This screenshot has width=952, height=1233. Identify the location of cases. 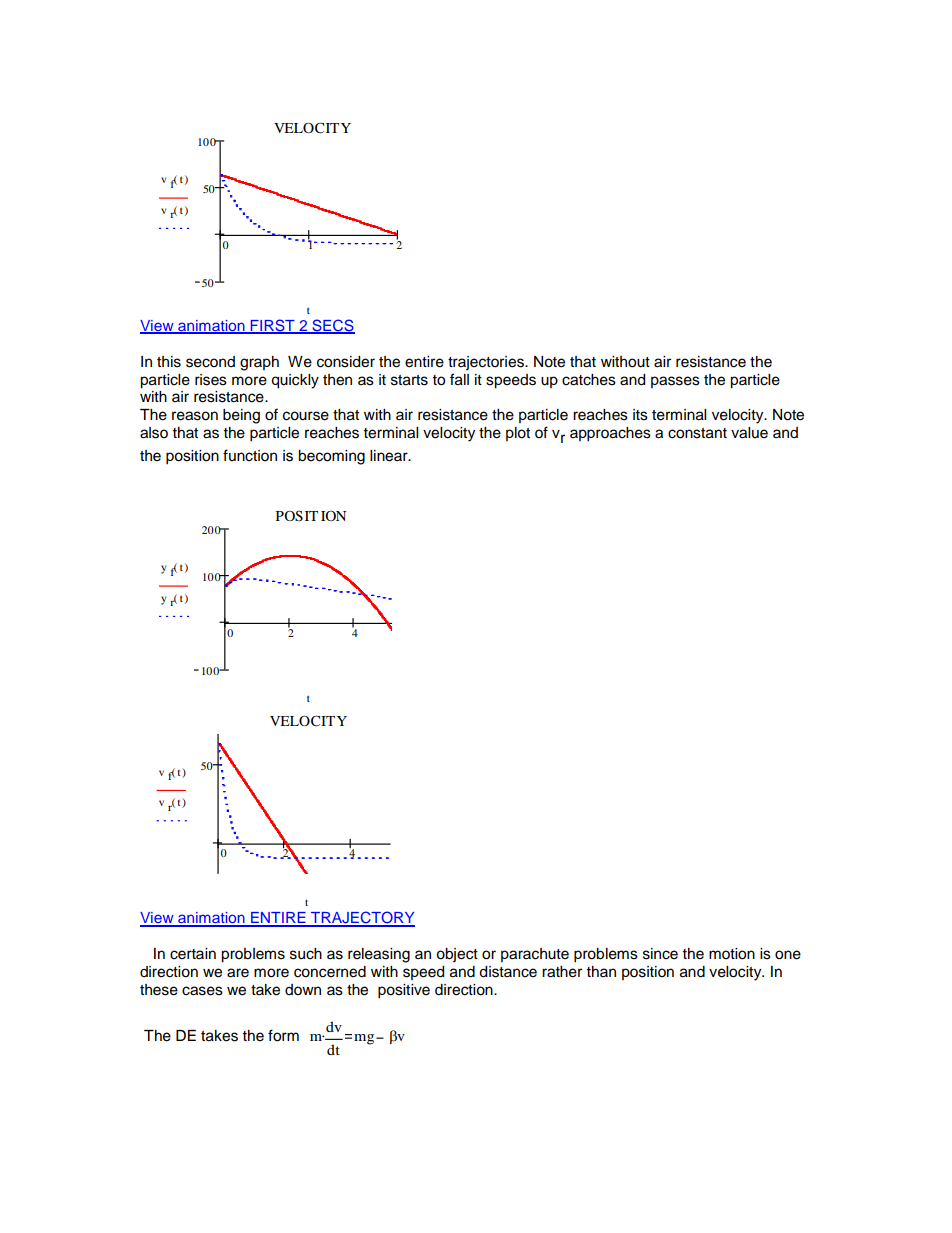
(202, 991).
